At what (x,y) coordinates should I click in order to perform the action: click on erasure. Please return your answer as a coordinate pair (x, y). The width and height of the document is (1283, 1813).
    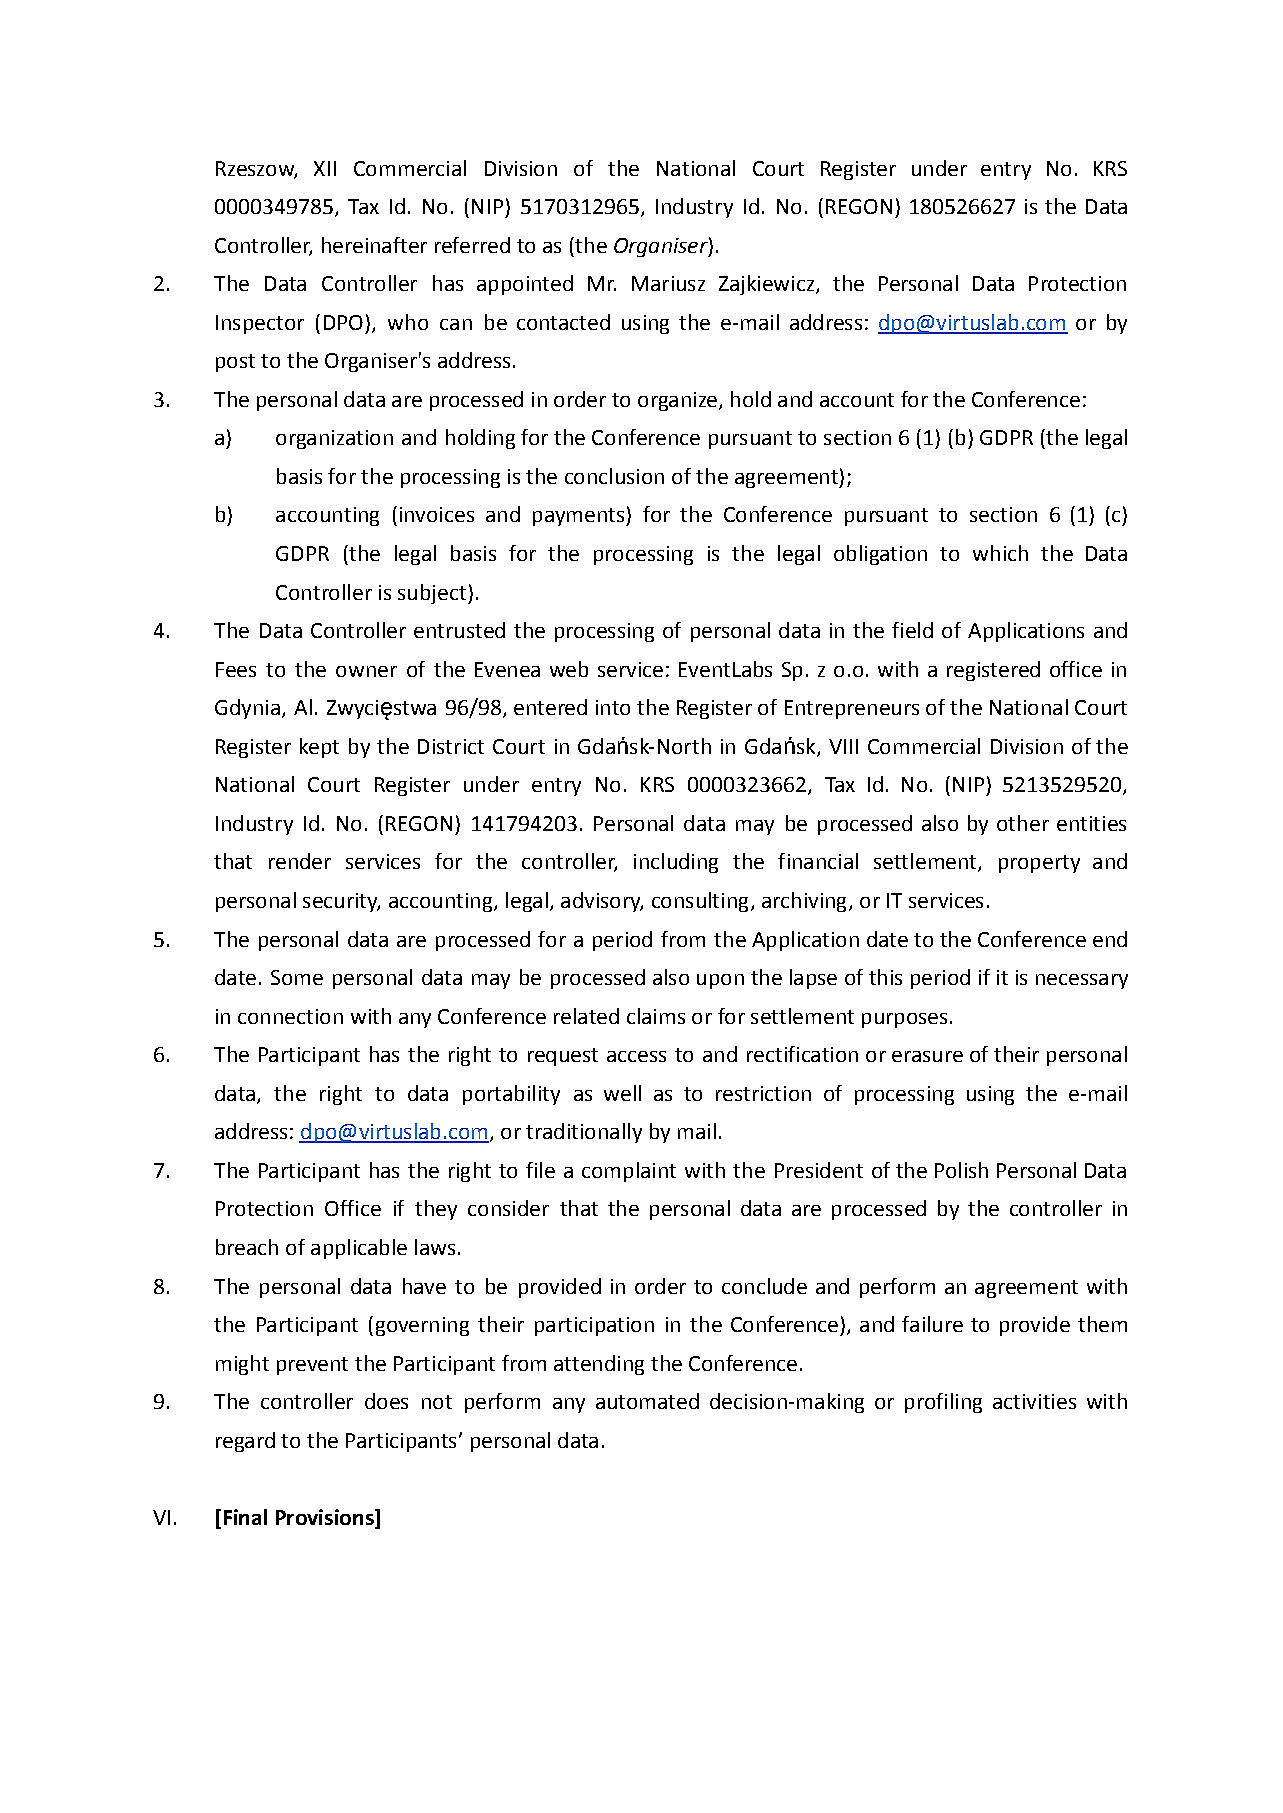
    Looking at the image, I should click on (927, 1056).
